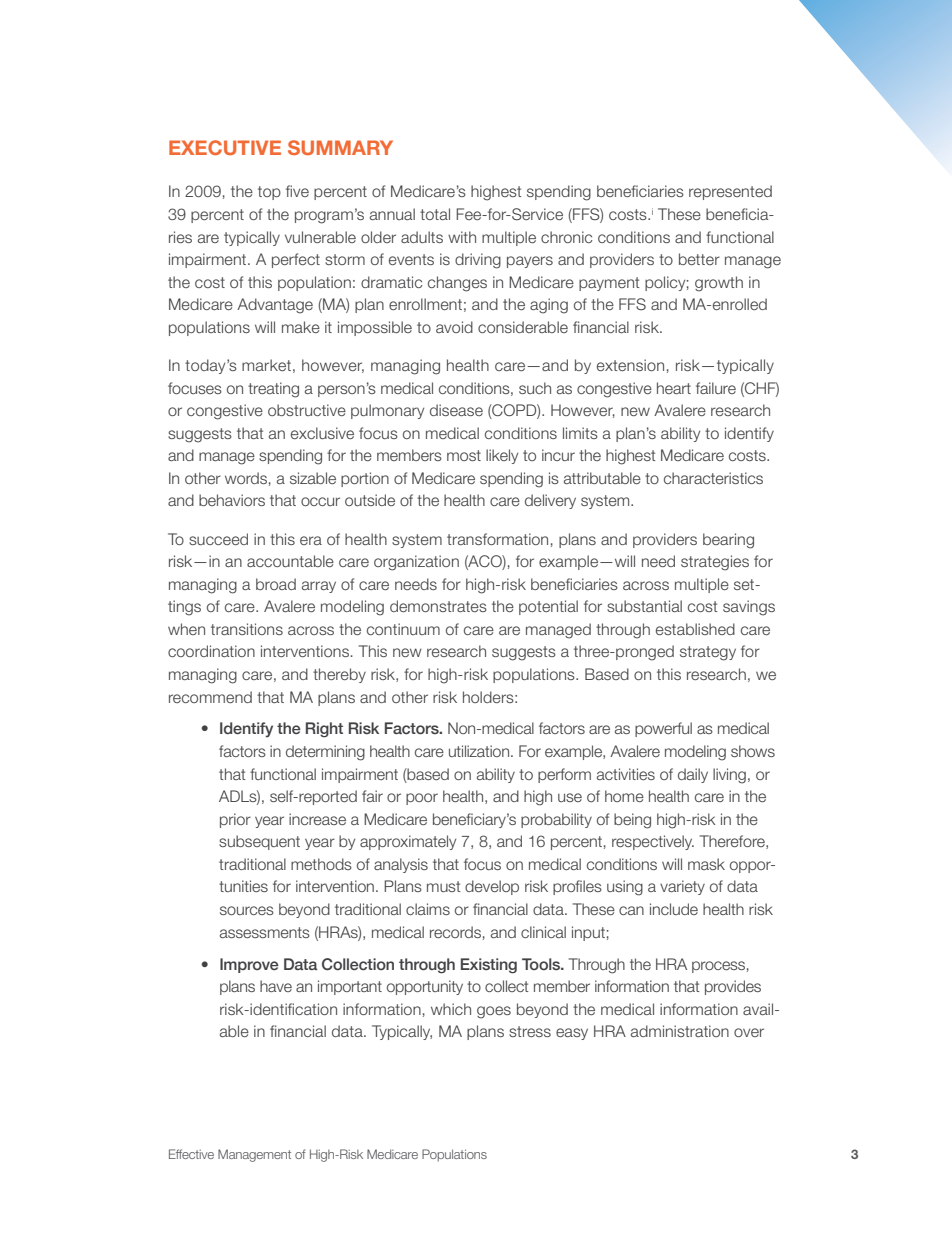 The height and width of the image is (1233, 952). I want to click on characteristics, so click(713, 478).
